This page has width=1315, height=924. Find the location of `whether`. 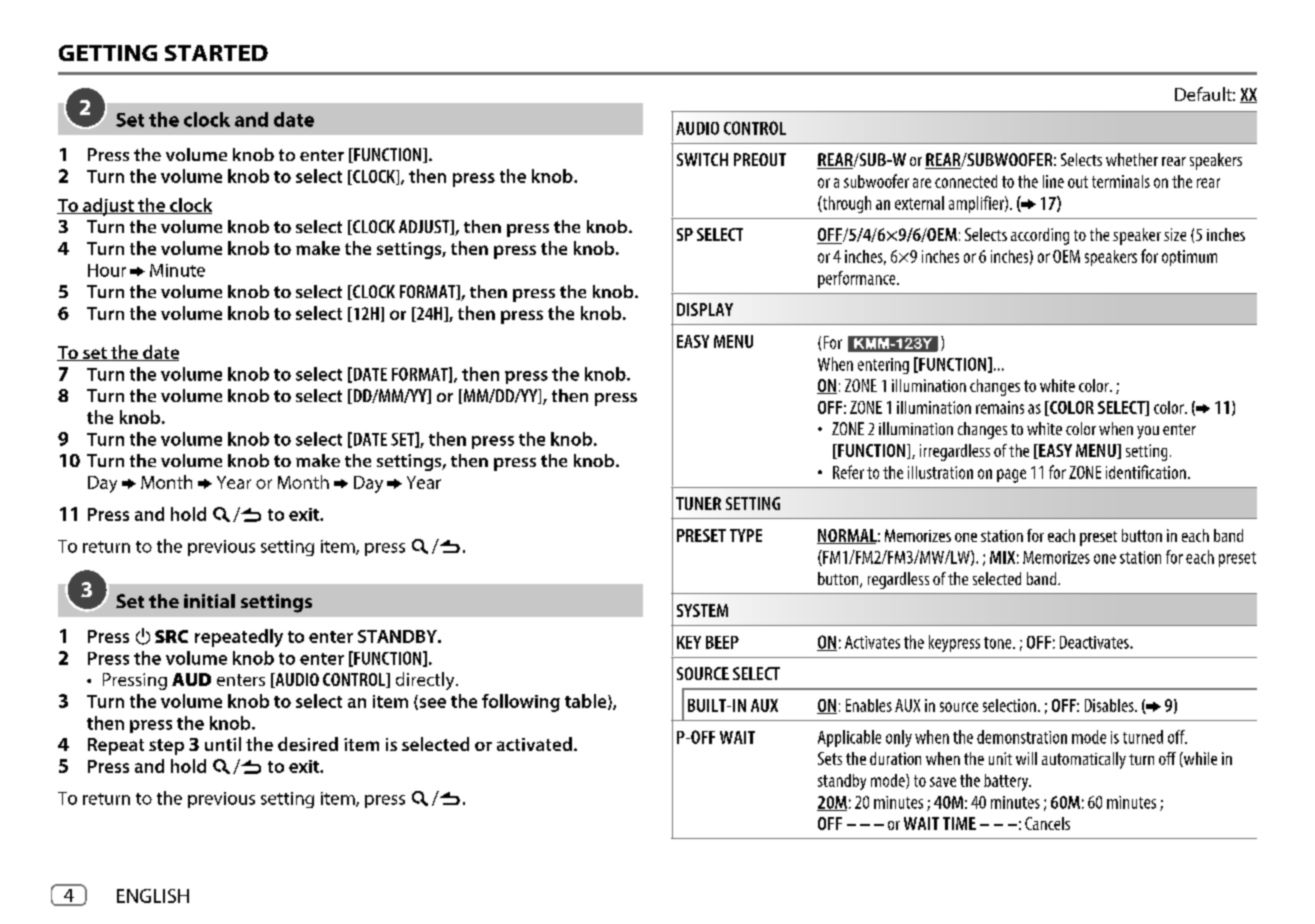

whether is located at coordinates (1132, 159).
